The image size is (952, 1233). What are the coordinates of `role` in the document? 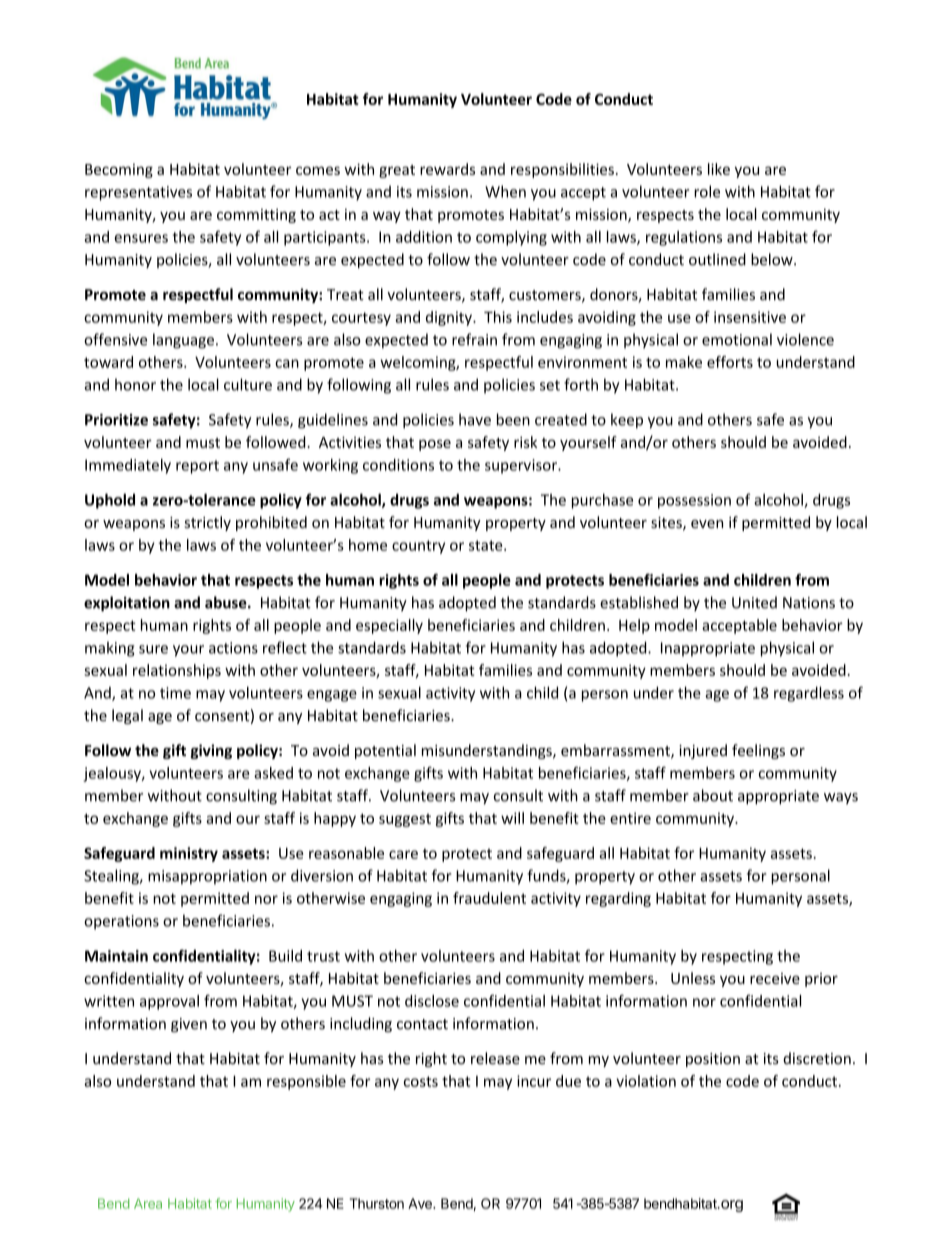 It's located at (707, 191).
